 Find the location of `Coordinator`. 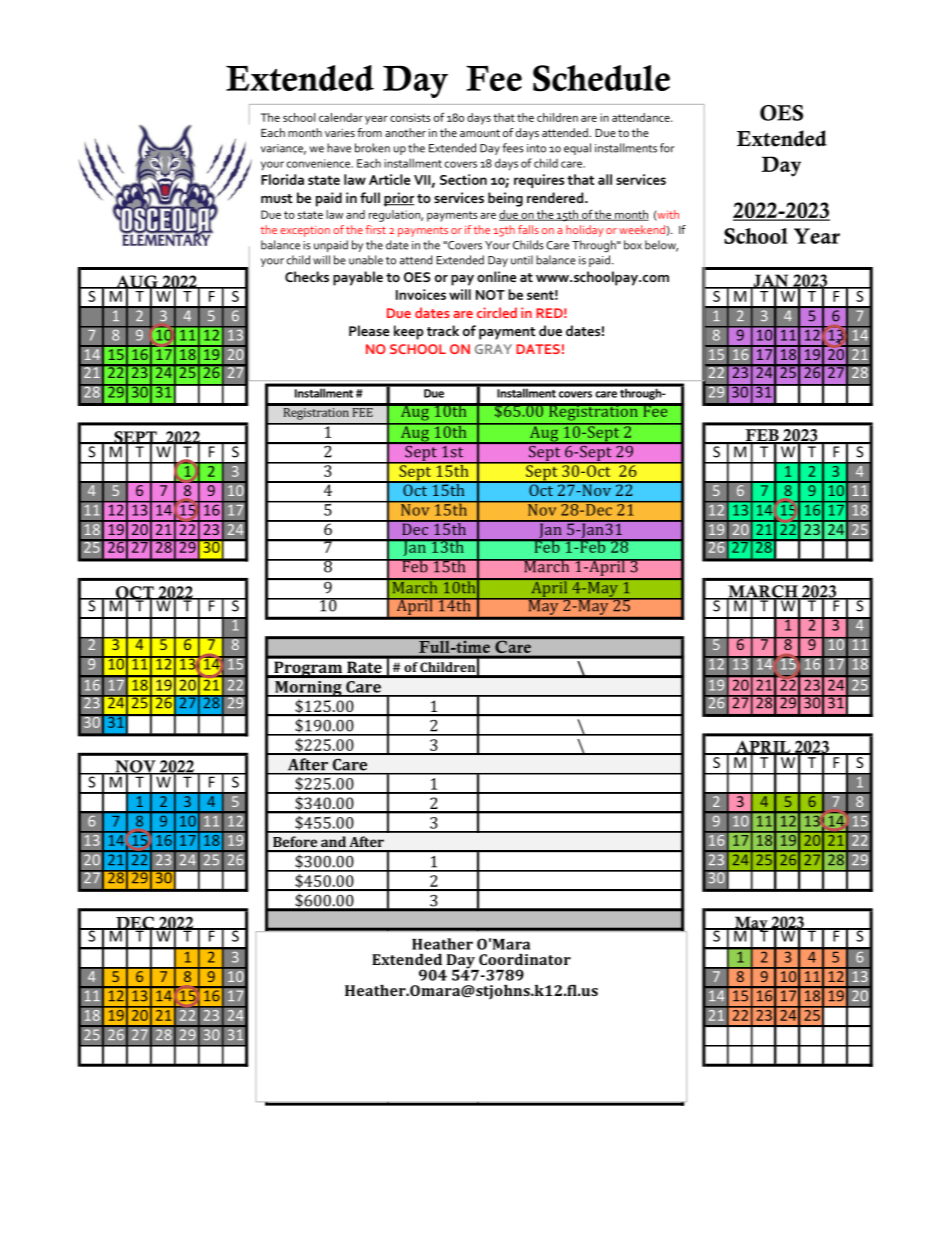

Coordinator is located at coordinates (525, 959).
